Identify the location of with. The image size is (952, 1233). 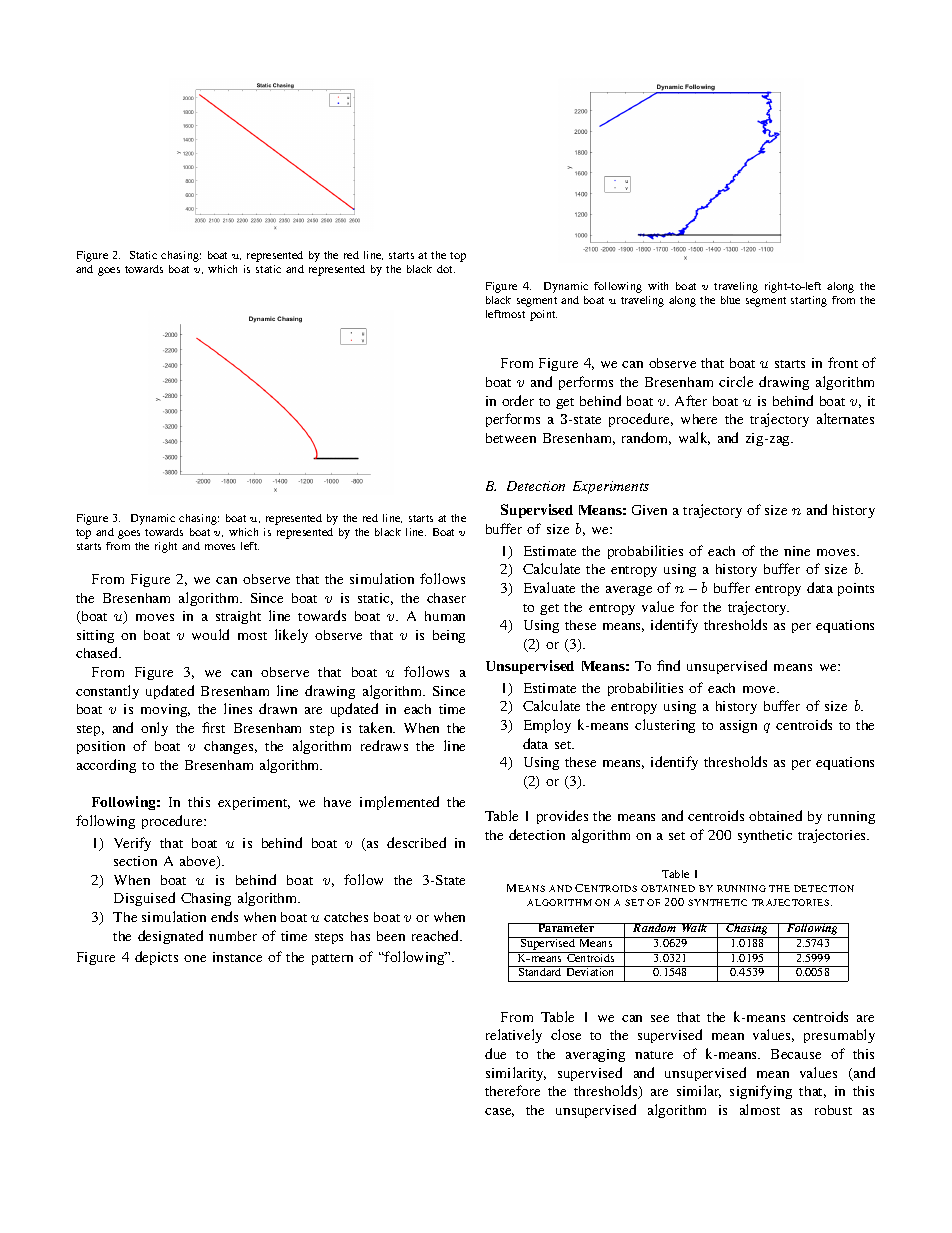
(658, 286).
